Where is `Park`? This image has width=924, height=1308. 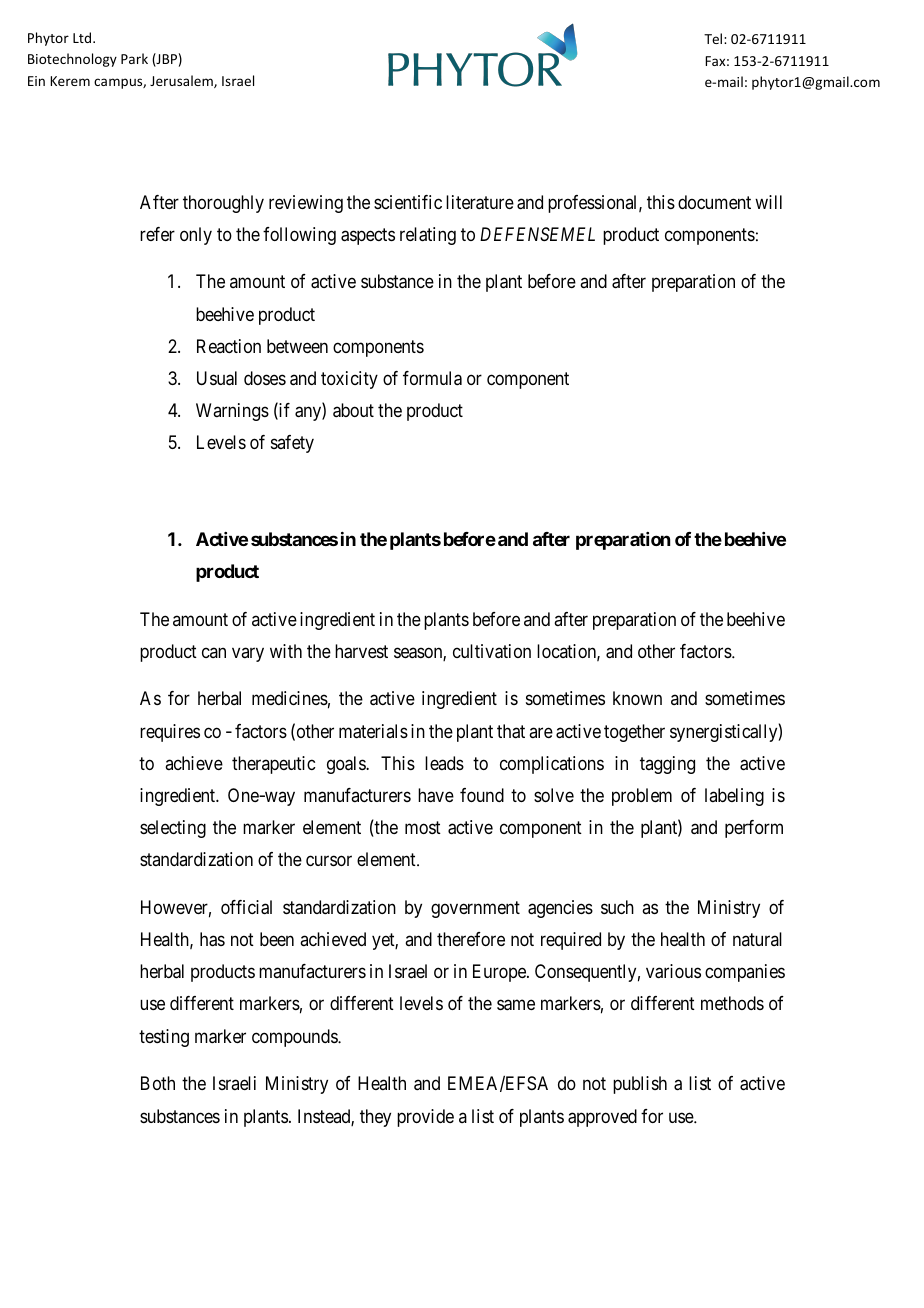
Park is located at coordinates (134, 58).
